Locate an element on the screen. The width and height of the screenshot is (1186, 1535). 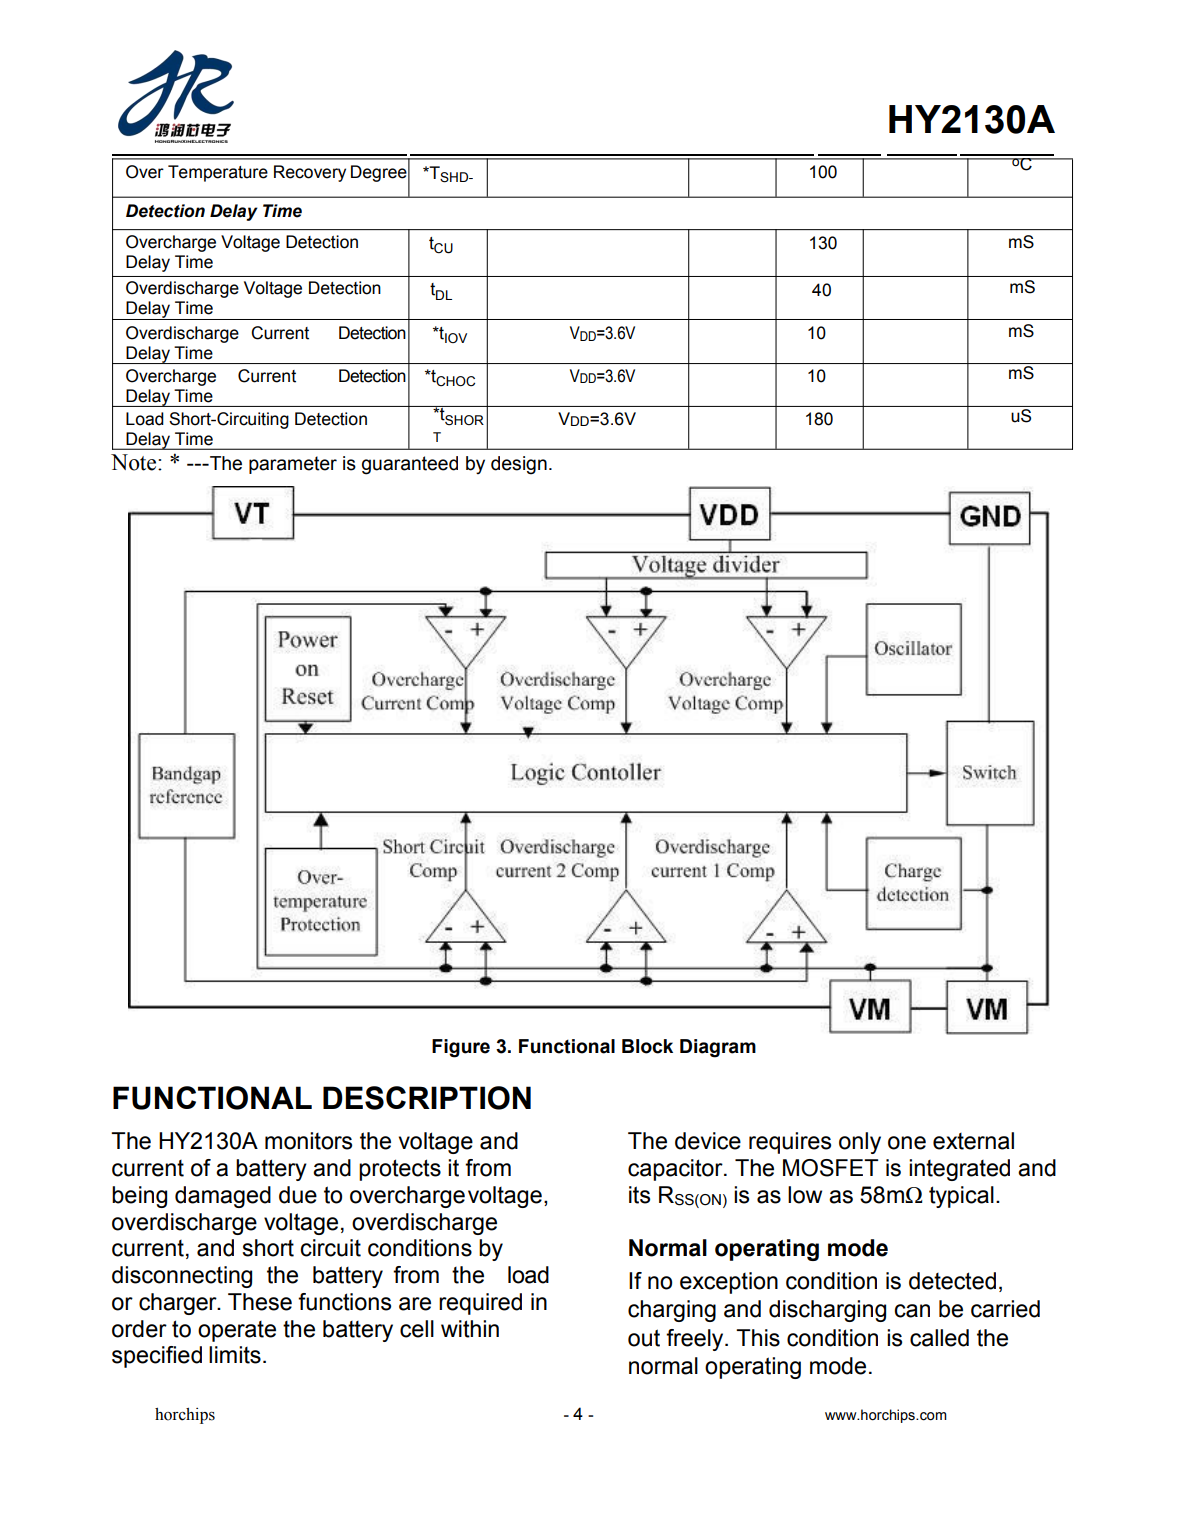
IOV is located at coordinates (455, 338).
